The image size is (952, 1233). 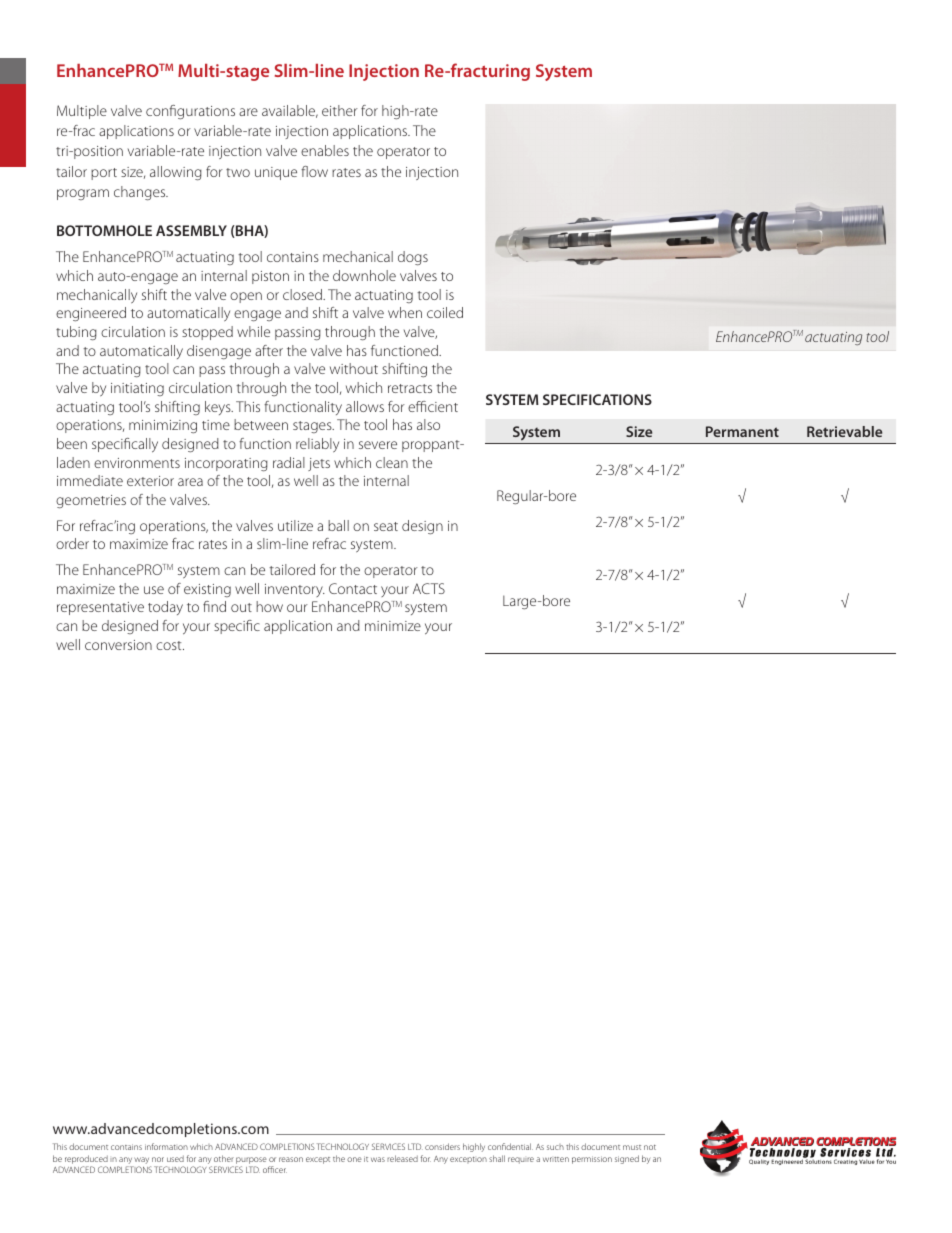 What do you see at coordinates (393, 626) in the screenshot?
I see `minimize` at bounding box center [393, 626].
